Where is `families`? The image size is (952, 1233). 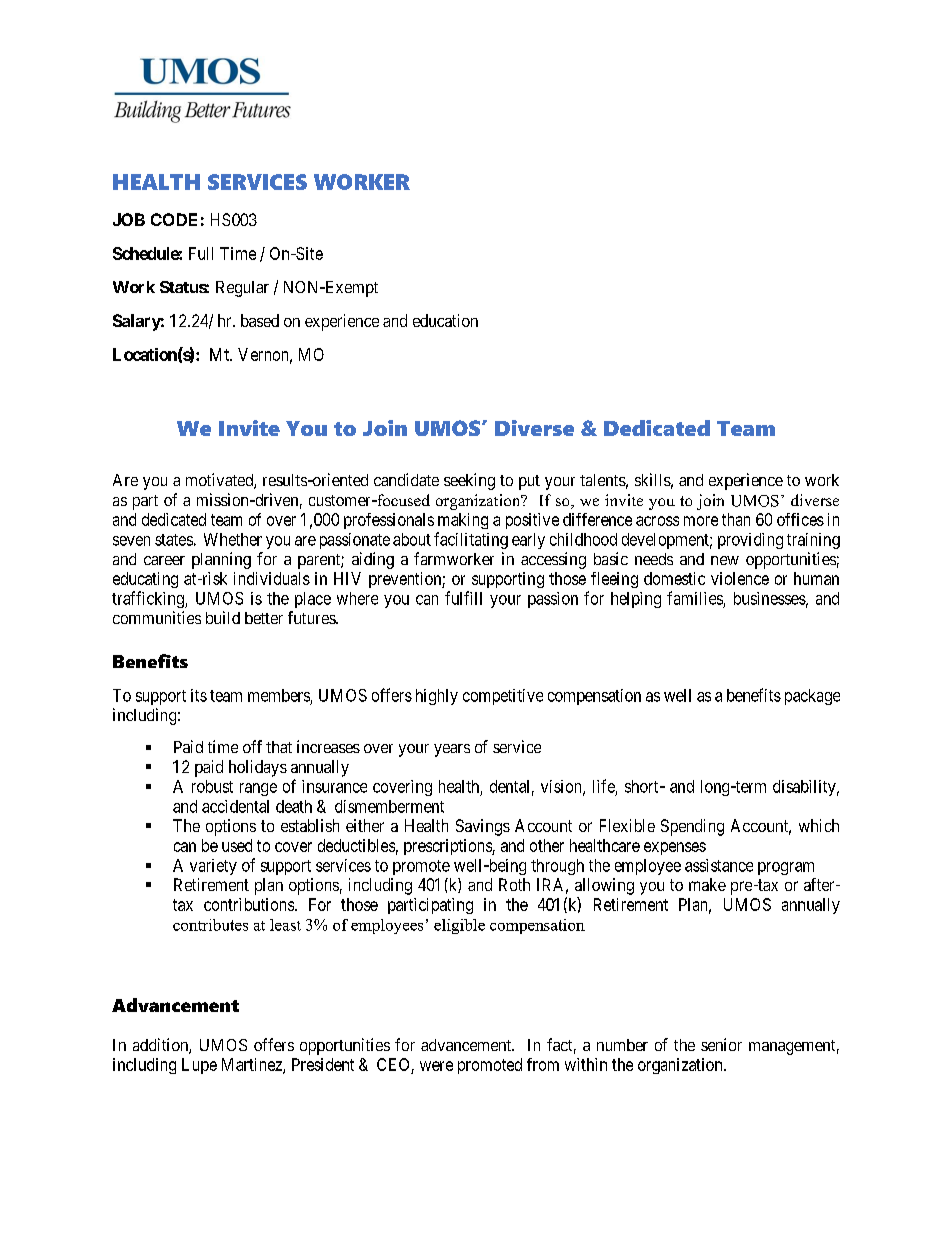 families is located at coordinates (695, 598).
